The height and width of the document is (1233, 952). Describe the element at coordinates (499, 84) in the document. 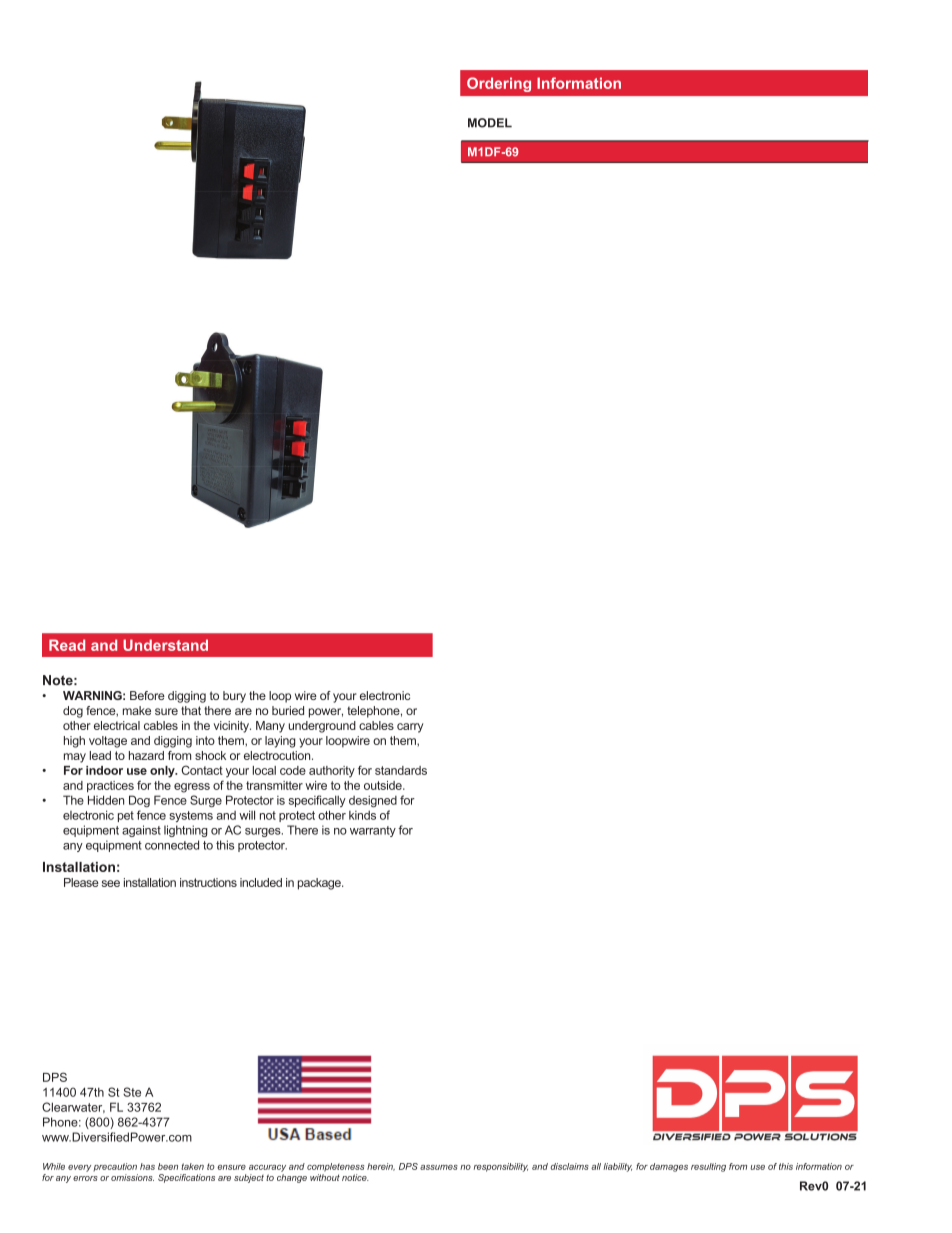

I see `Ordering` at that location.
